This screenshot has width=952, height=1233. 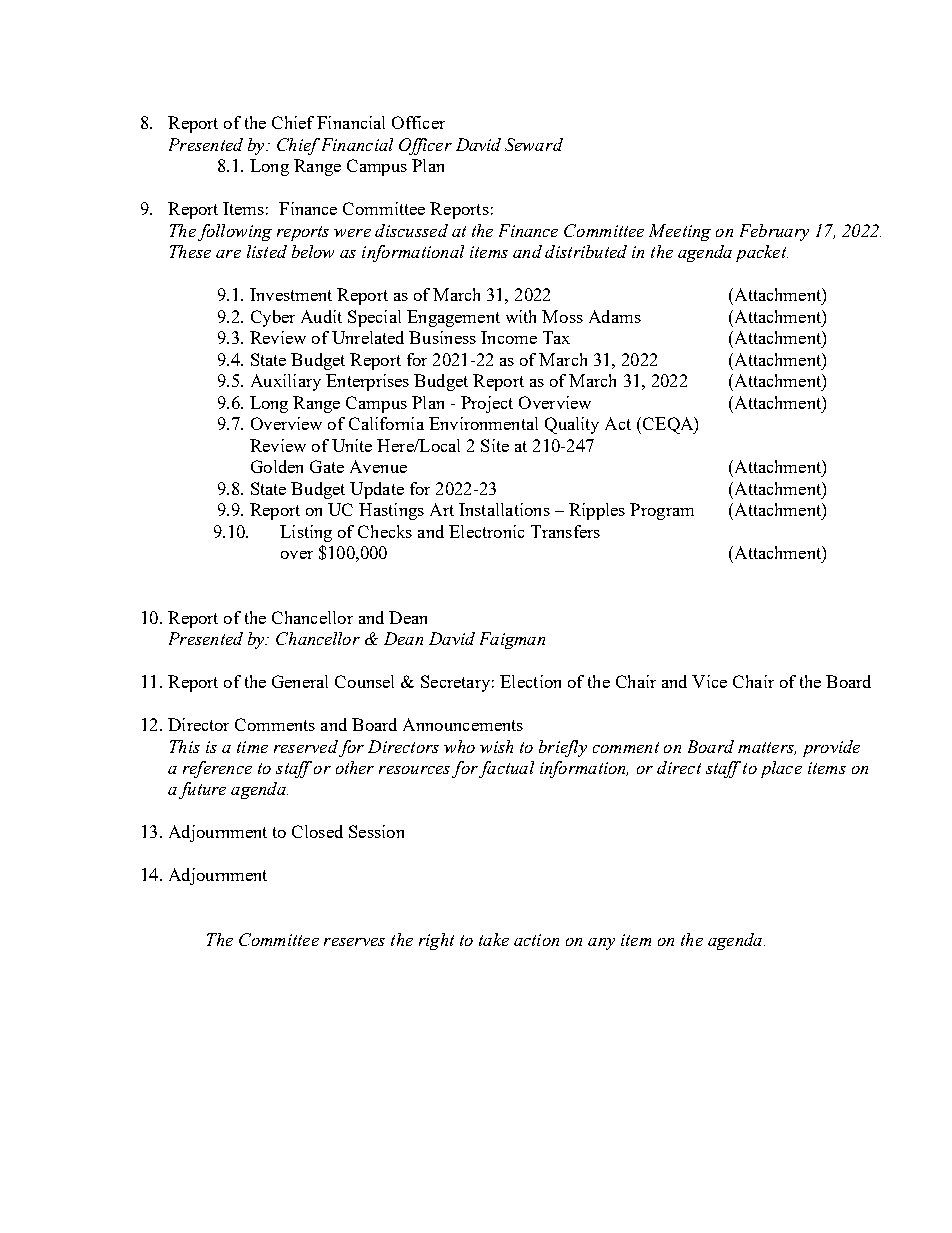 What do you see at coordinates (235, 232) in the screenshot?
I see `following` at bounding box center [235, 232].
